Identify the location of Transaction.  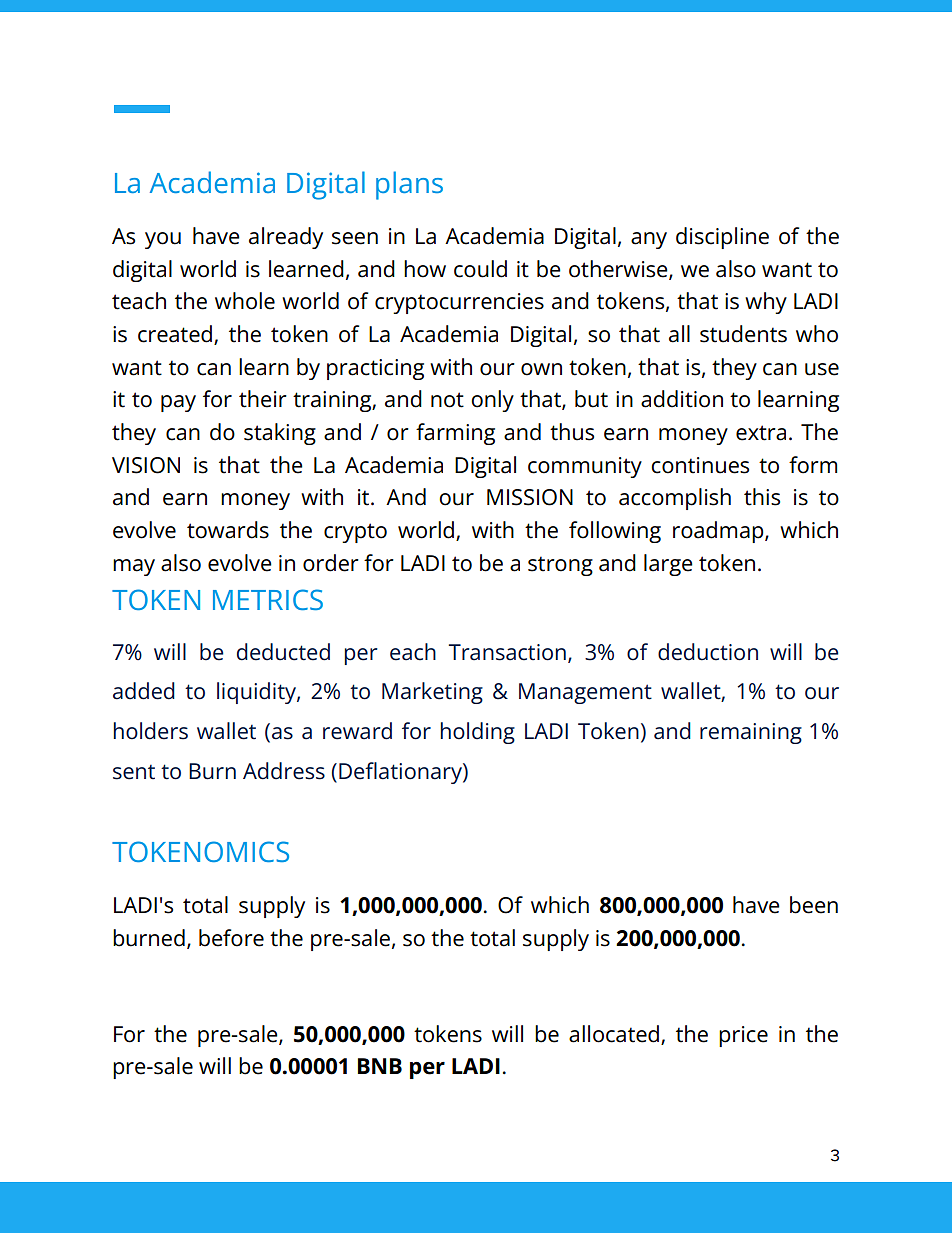
(507, 652).
